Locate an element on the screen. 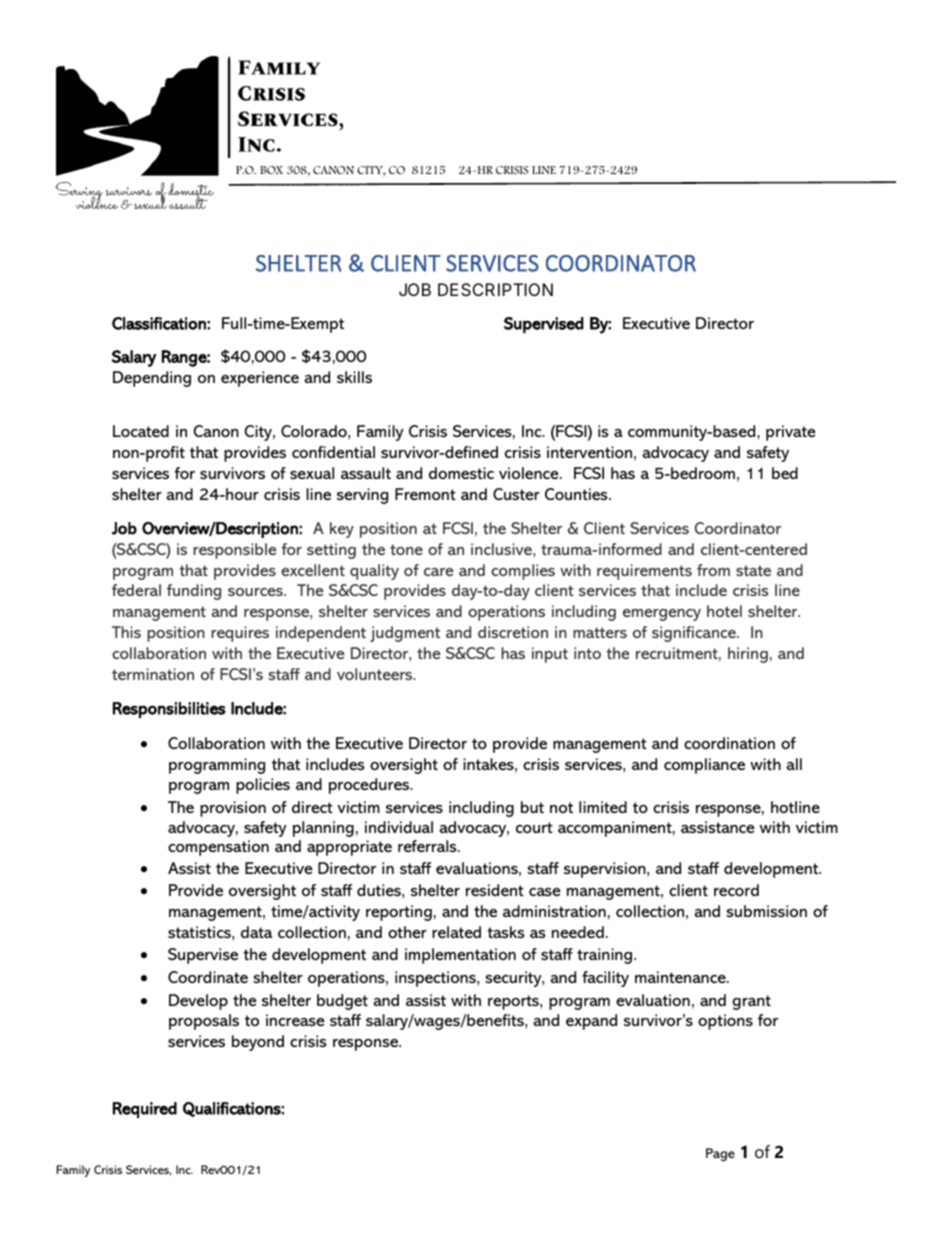  private is located at coordinates (791, 433).
